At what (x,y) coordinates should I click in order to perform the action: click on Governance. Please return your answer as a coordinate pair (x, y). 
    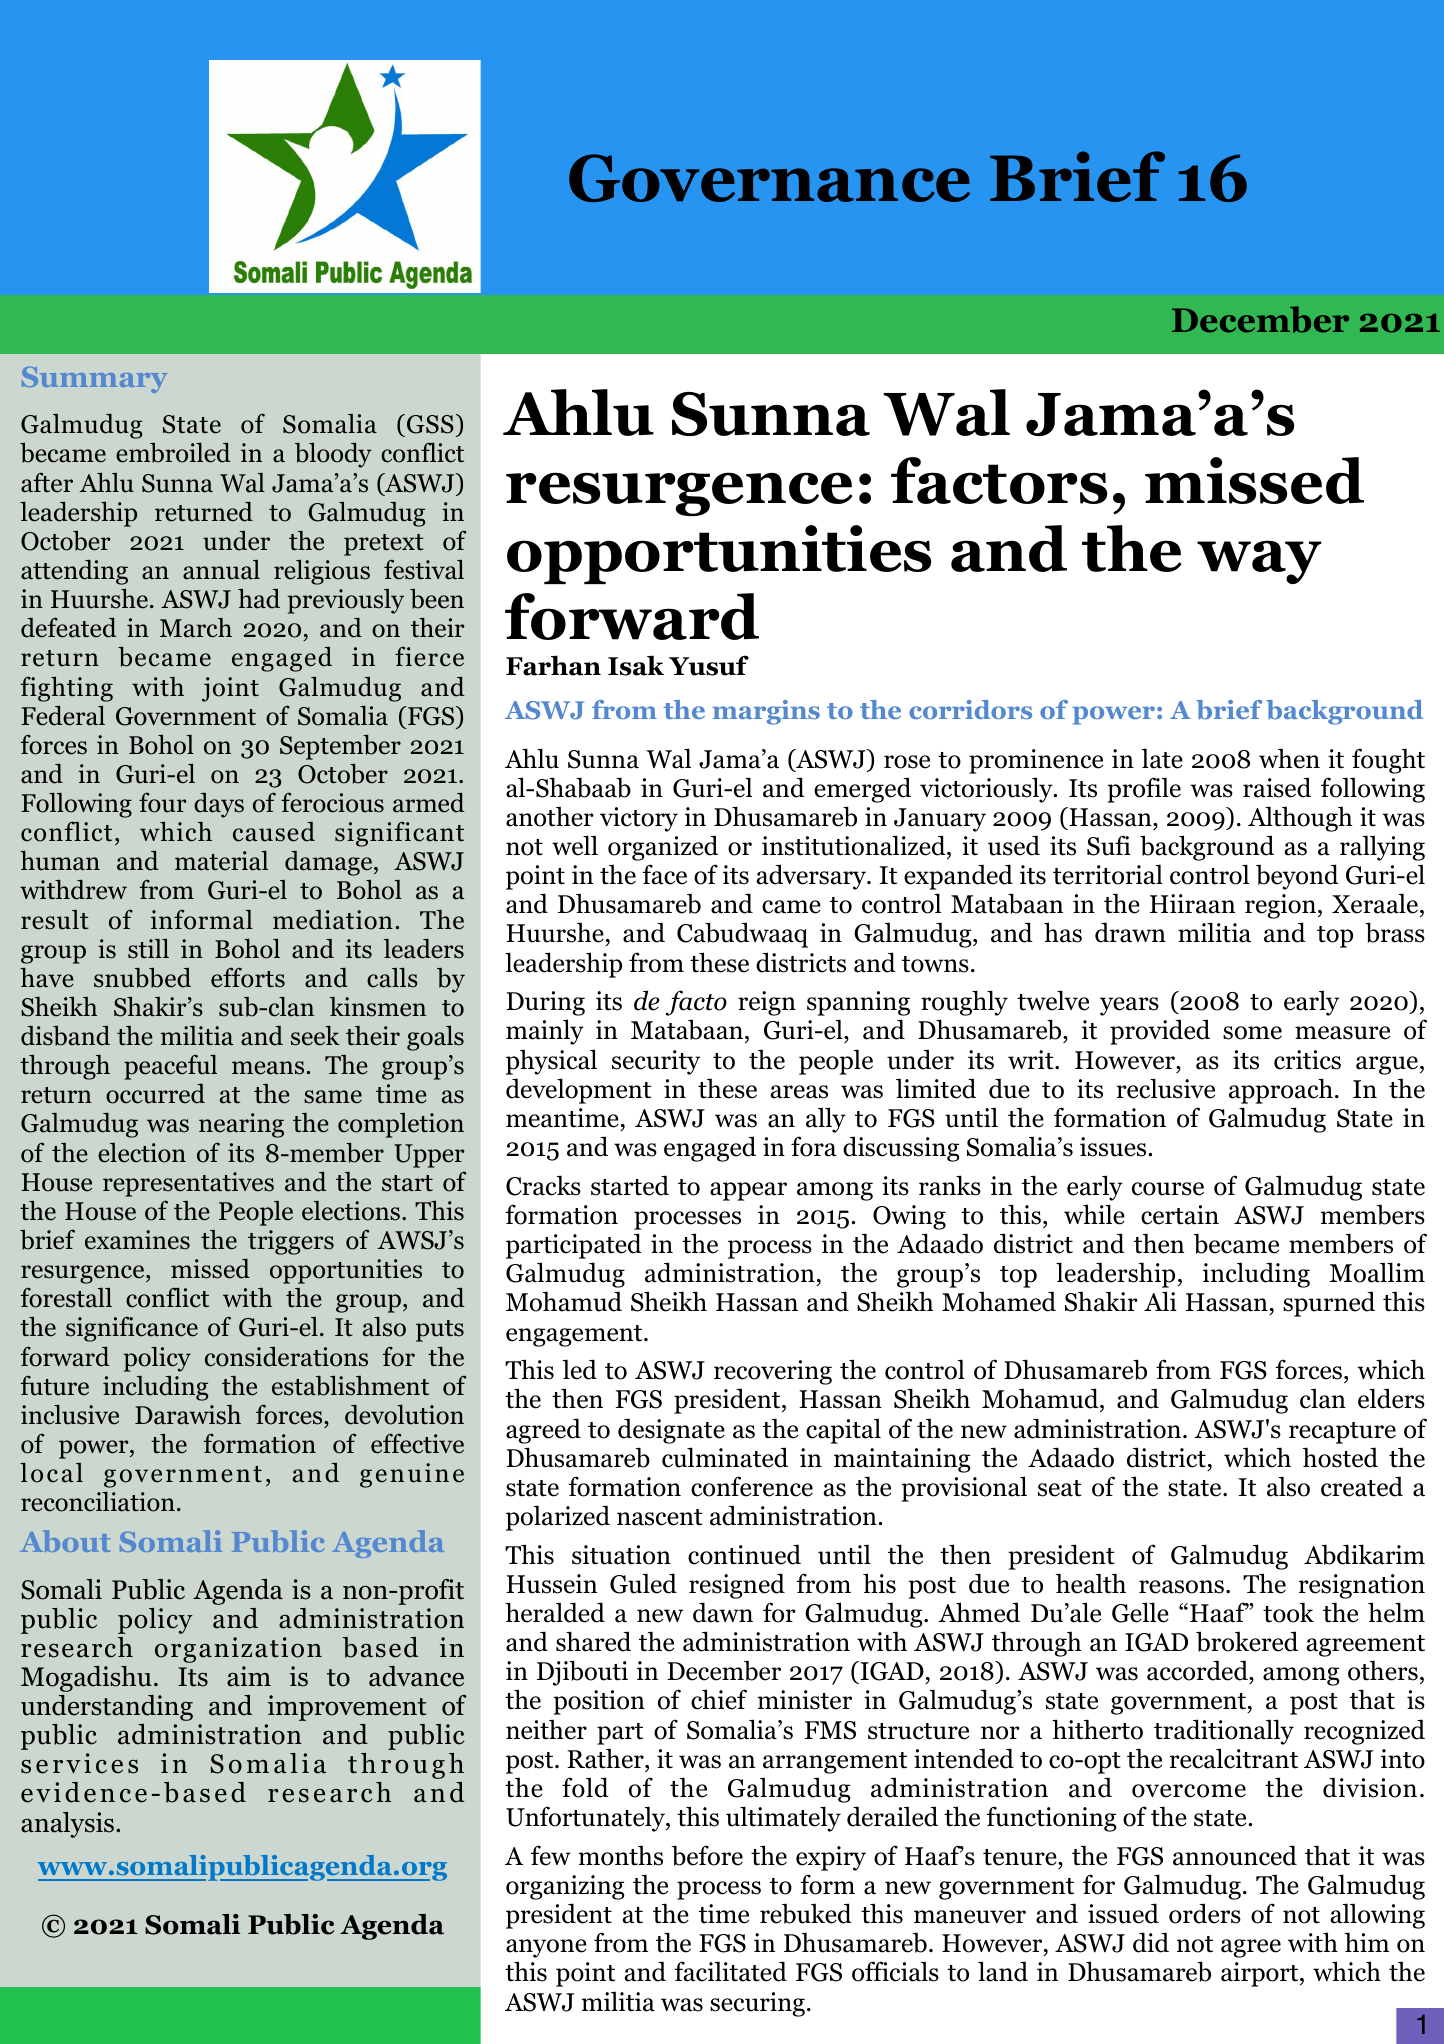
    Looking at the image, I should click on (769, 178).
